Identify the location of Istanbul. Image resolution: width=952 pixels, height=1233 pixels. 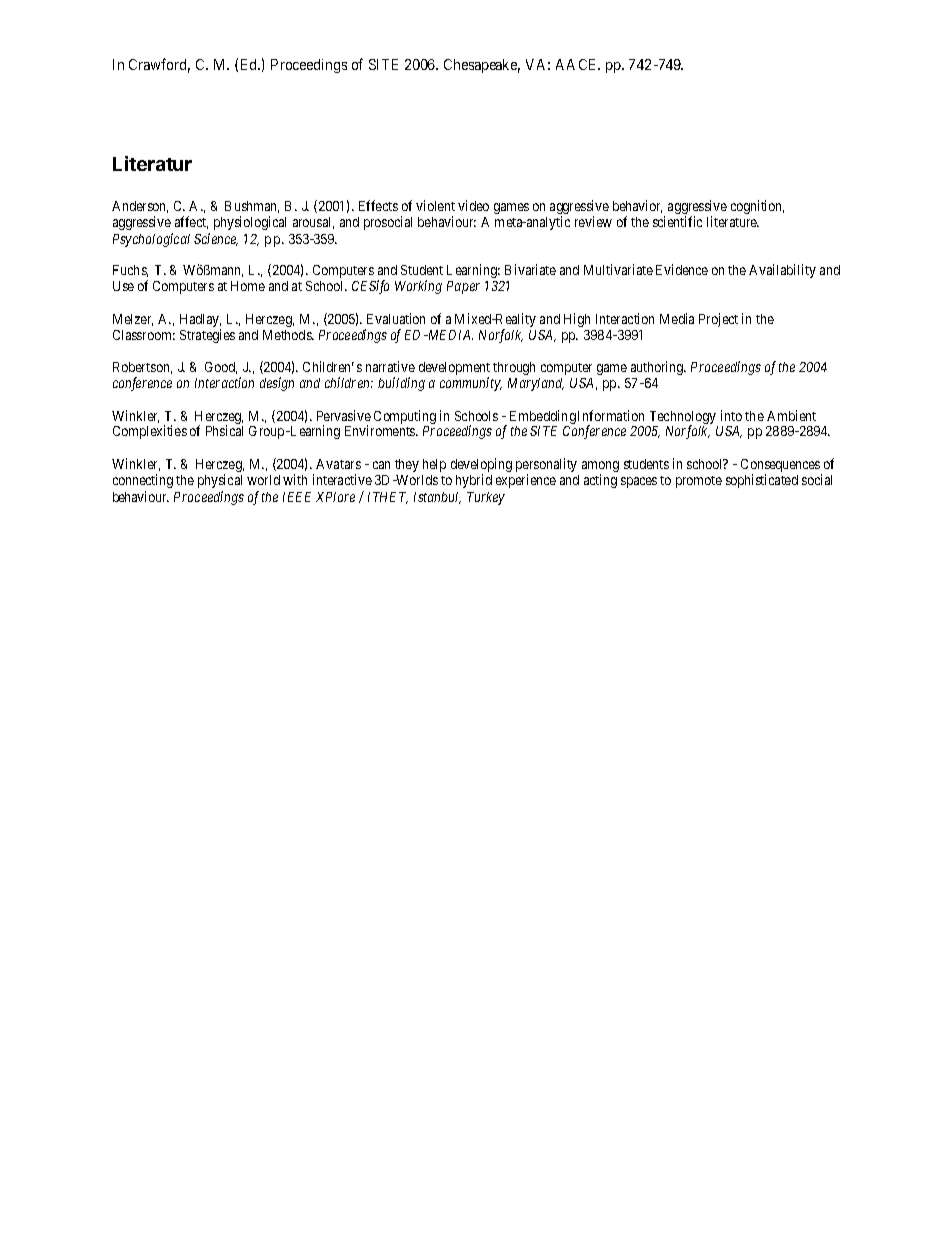
(437, 498).
